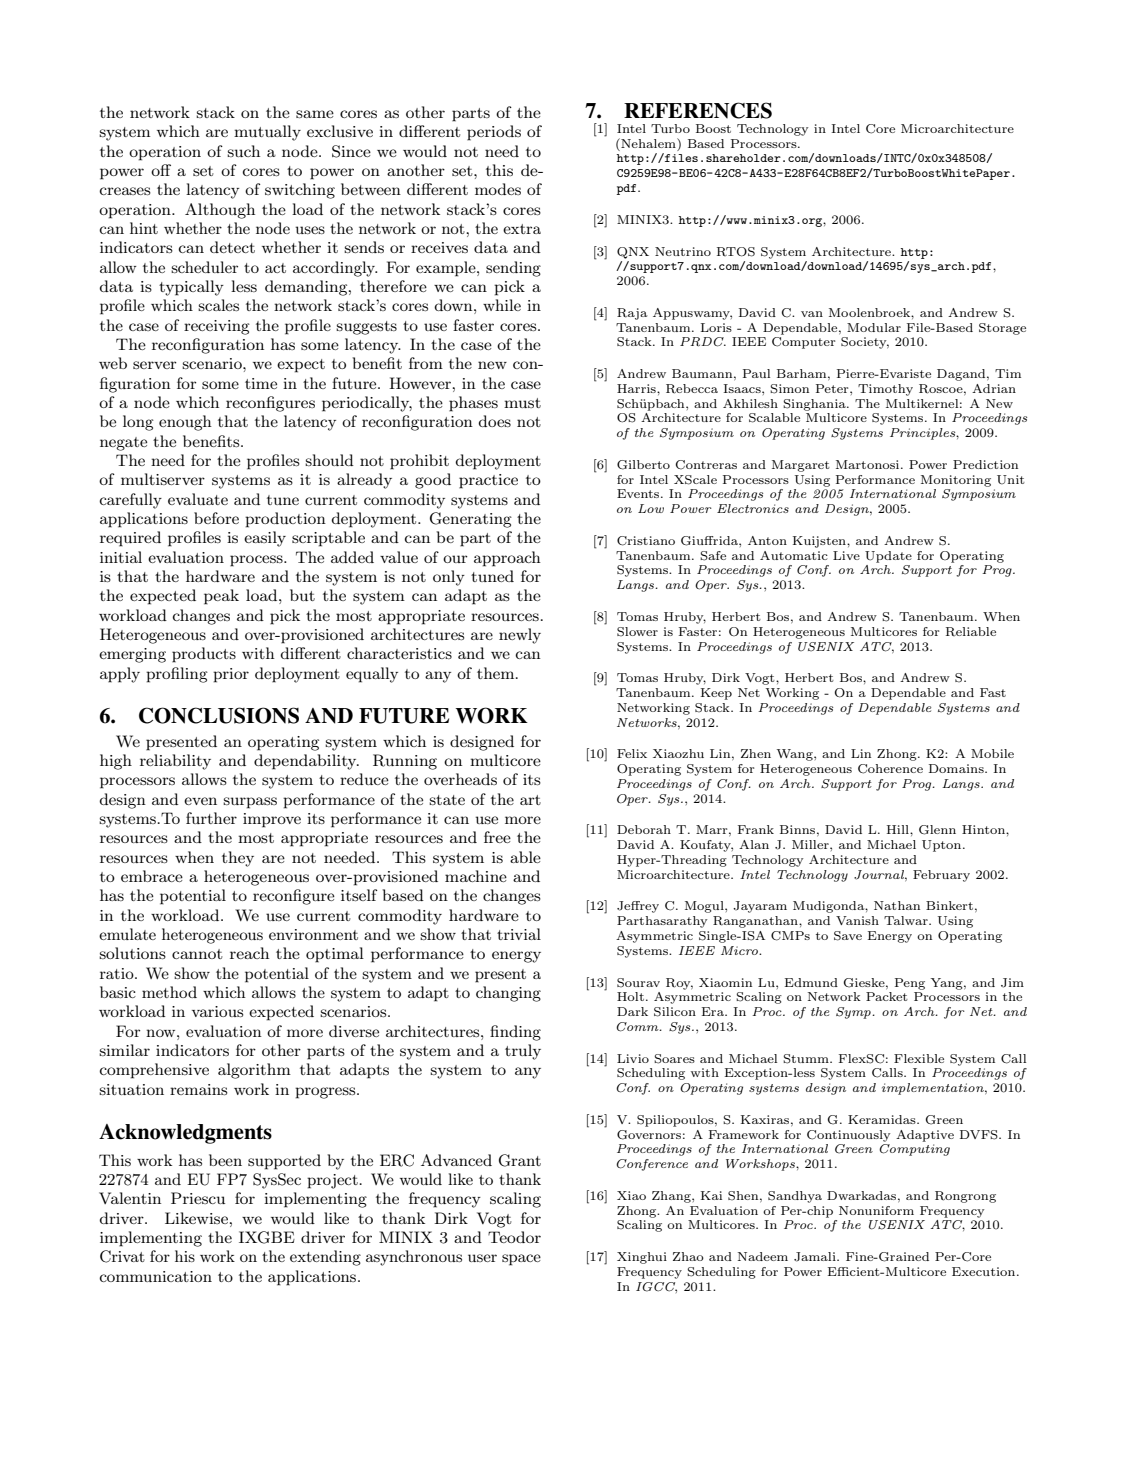 The image size is (1131, 1464). Describe the element at coordinates (519, 934) in the screenshot. I see `trivial` at that location.
